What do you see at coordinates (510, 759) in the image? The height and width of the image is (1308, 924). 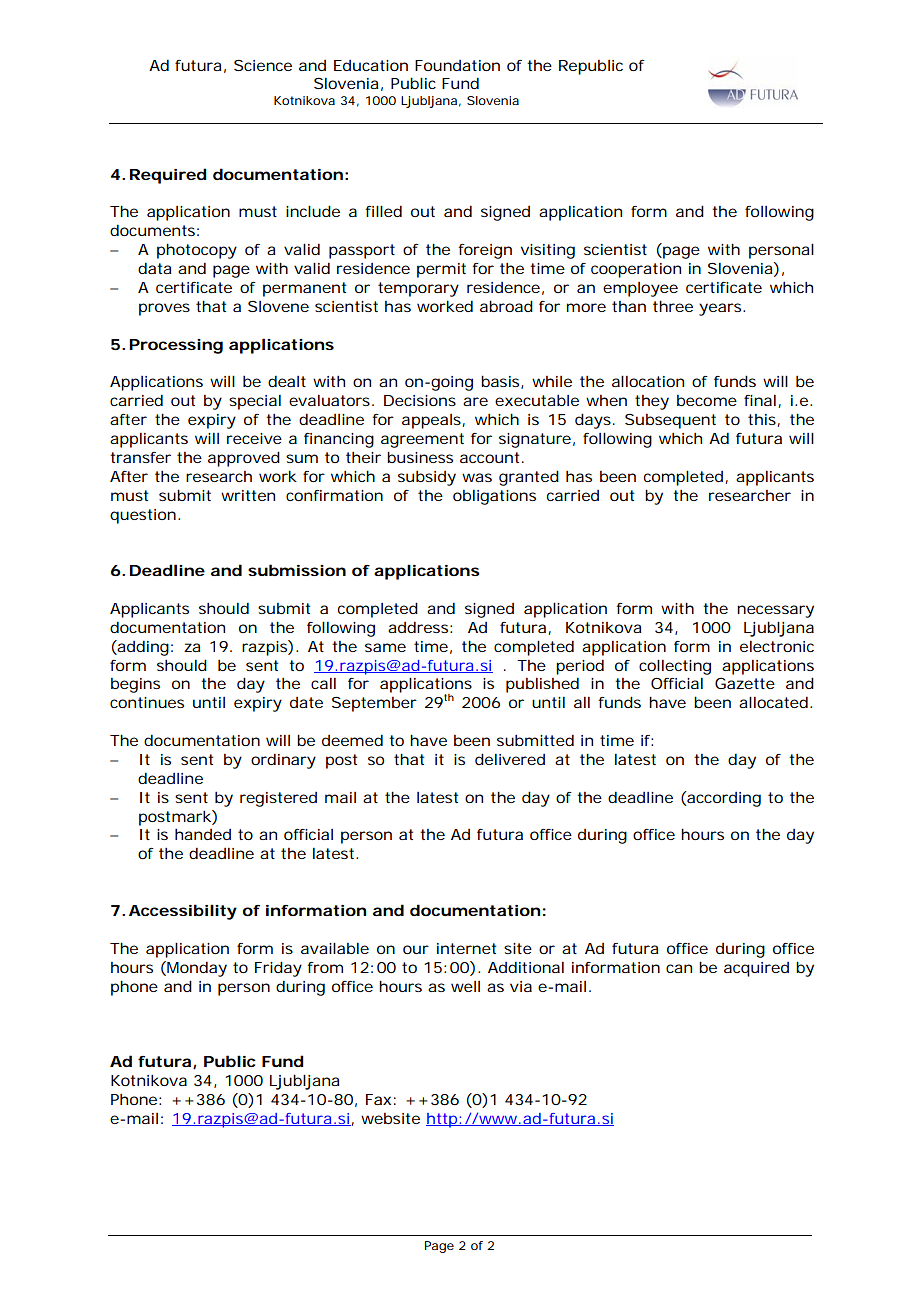 I see `delivered` at bounding box center [510, 759].
